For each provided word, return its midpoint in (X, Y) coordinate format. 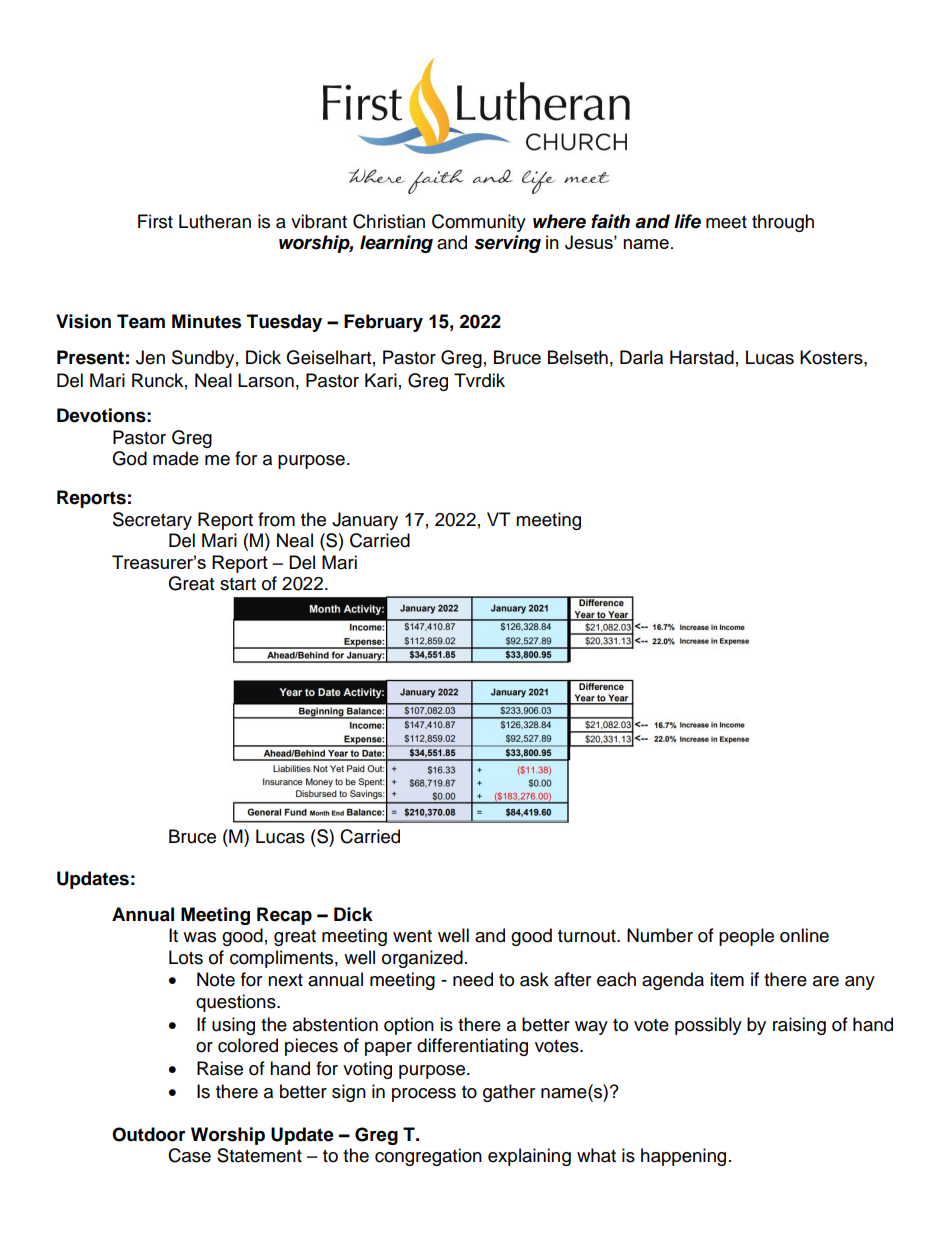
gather (509, 1093)
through (783, 223)
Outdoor (149, 1134)
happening (683, 1157)
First (155, 221)
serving (507, 244)
